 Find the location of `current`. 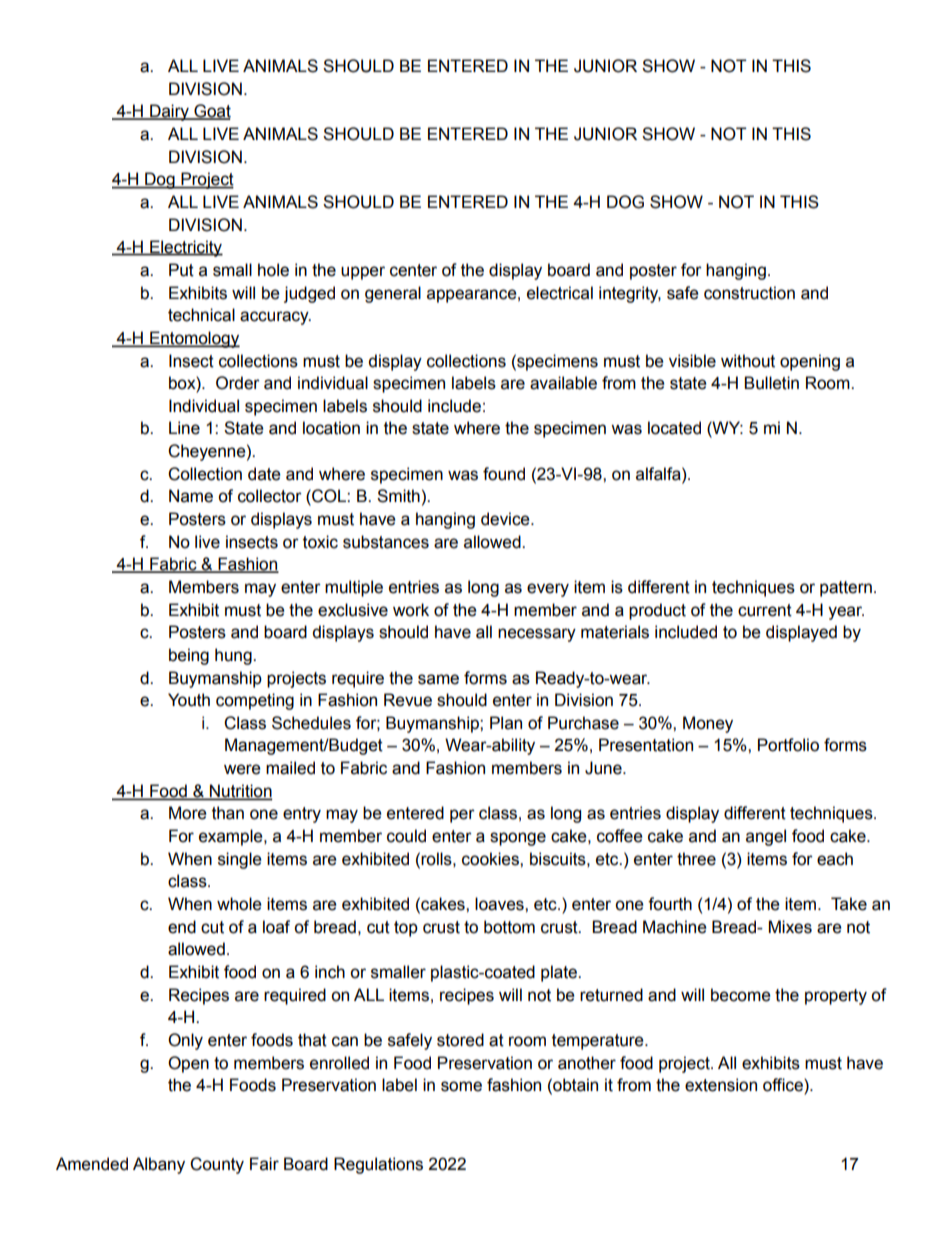

current is located at coordinates (765, 610).
